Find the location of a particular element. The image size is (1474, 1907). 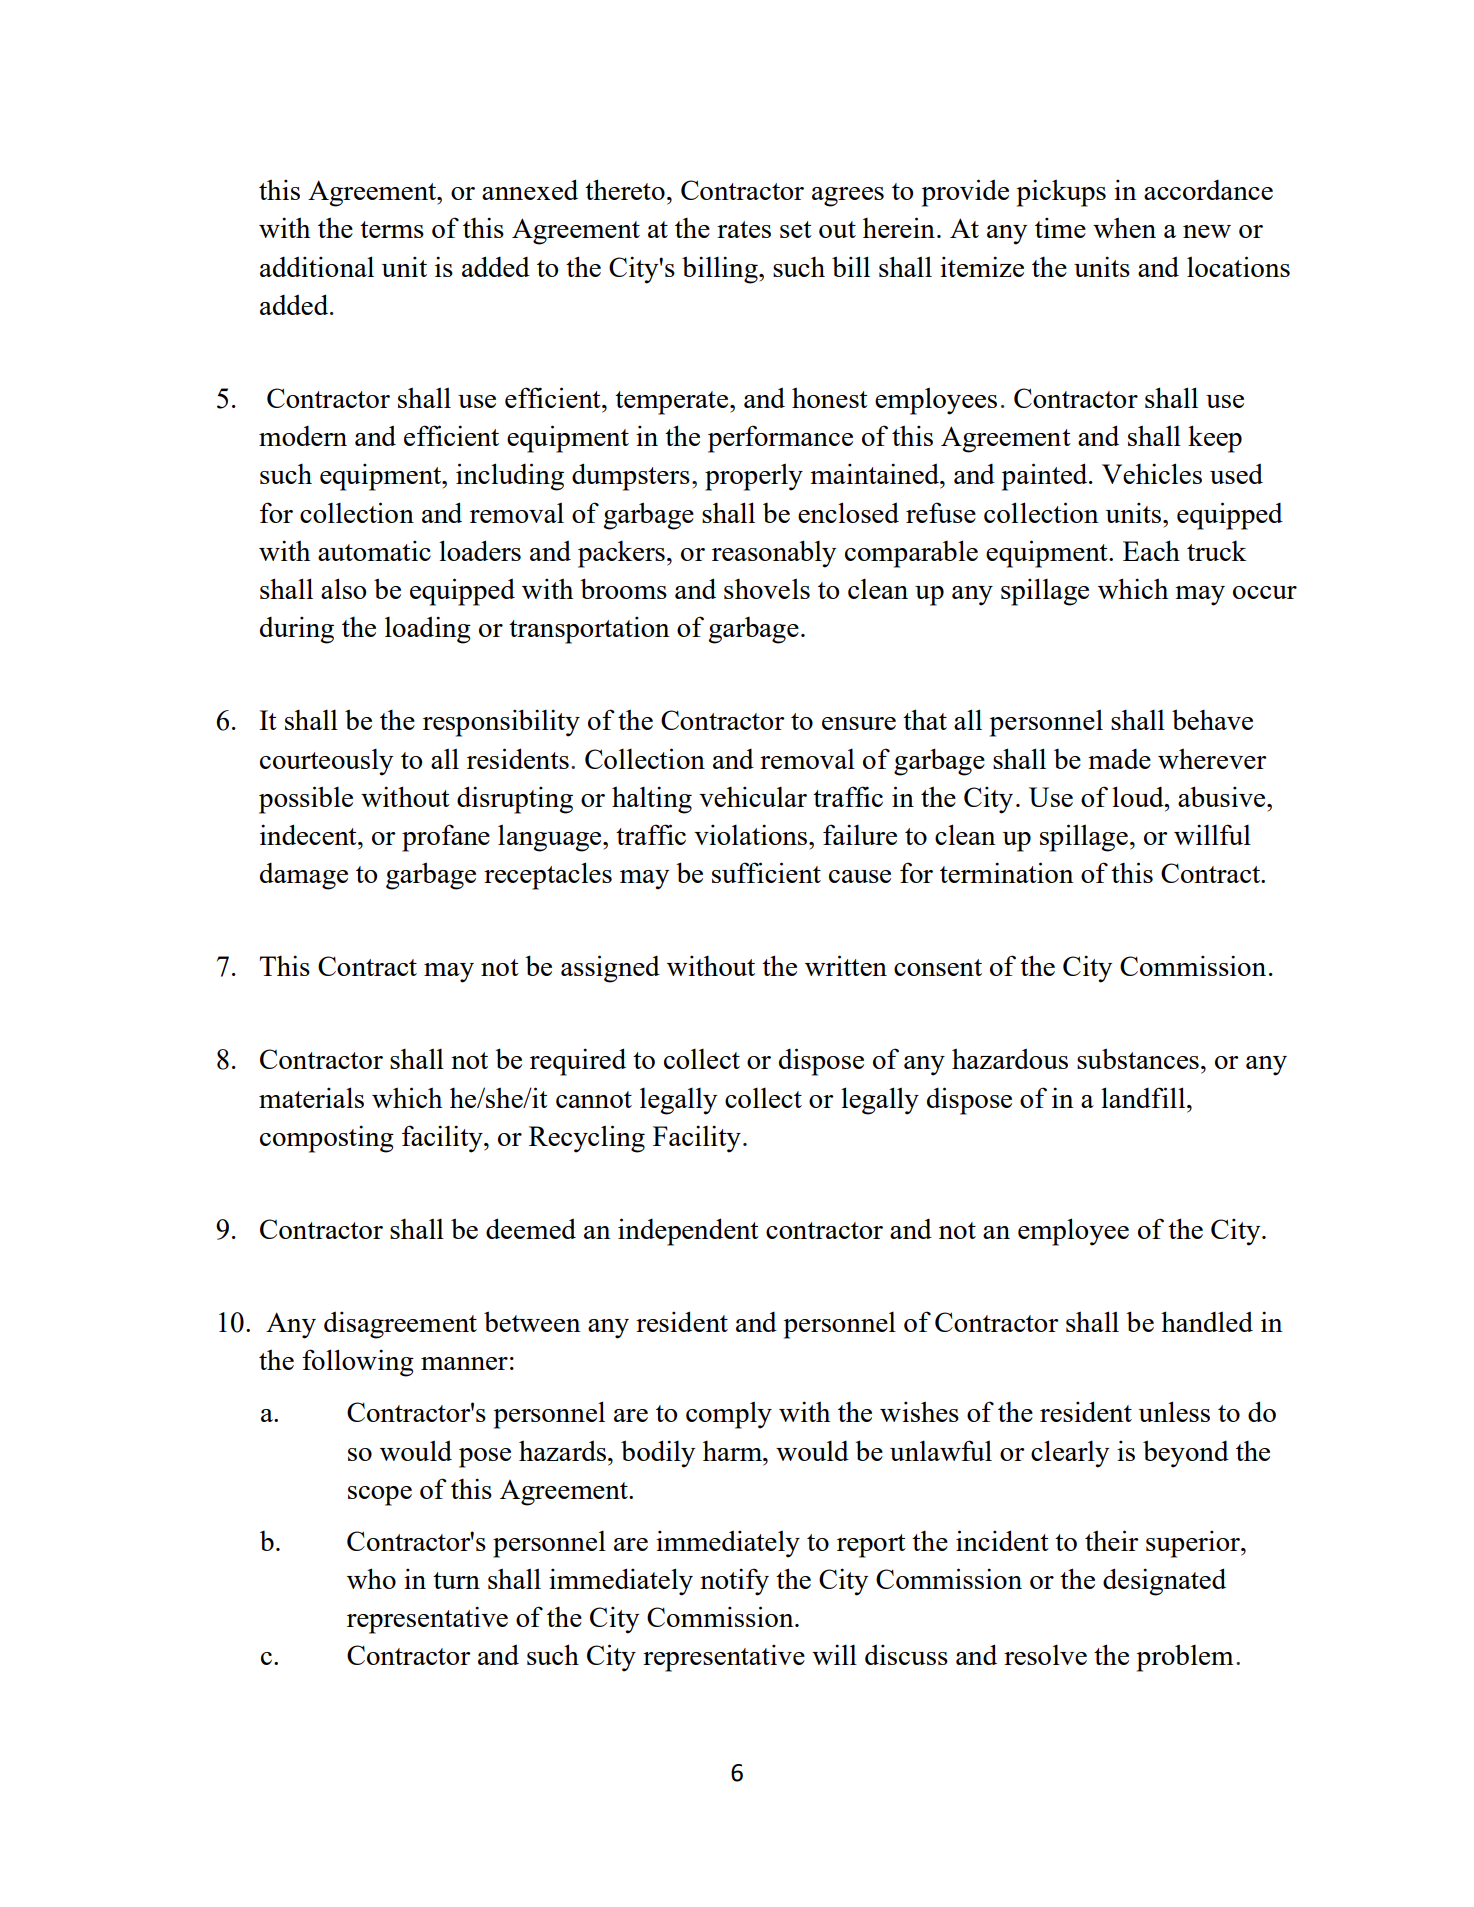

composting is located at coordinates (327, 1139).
